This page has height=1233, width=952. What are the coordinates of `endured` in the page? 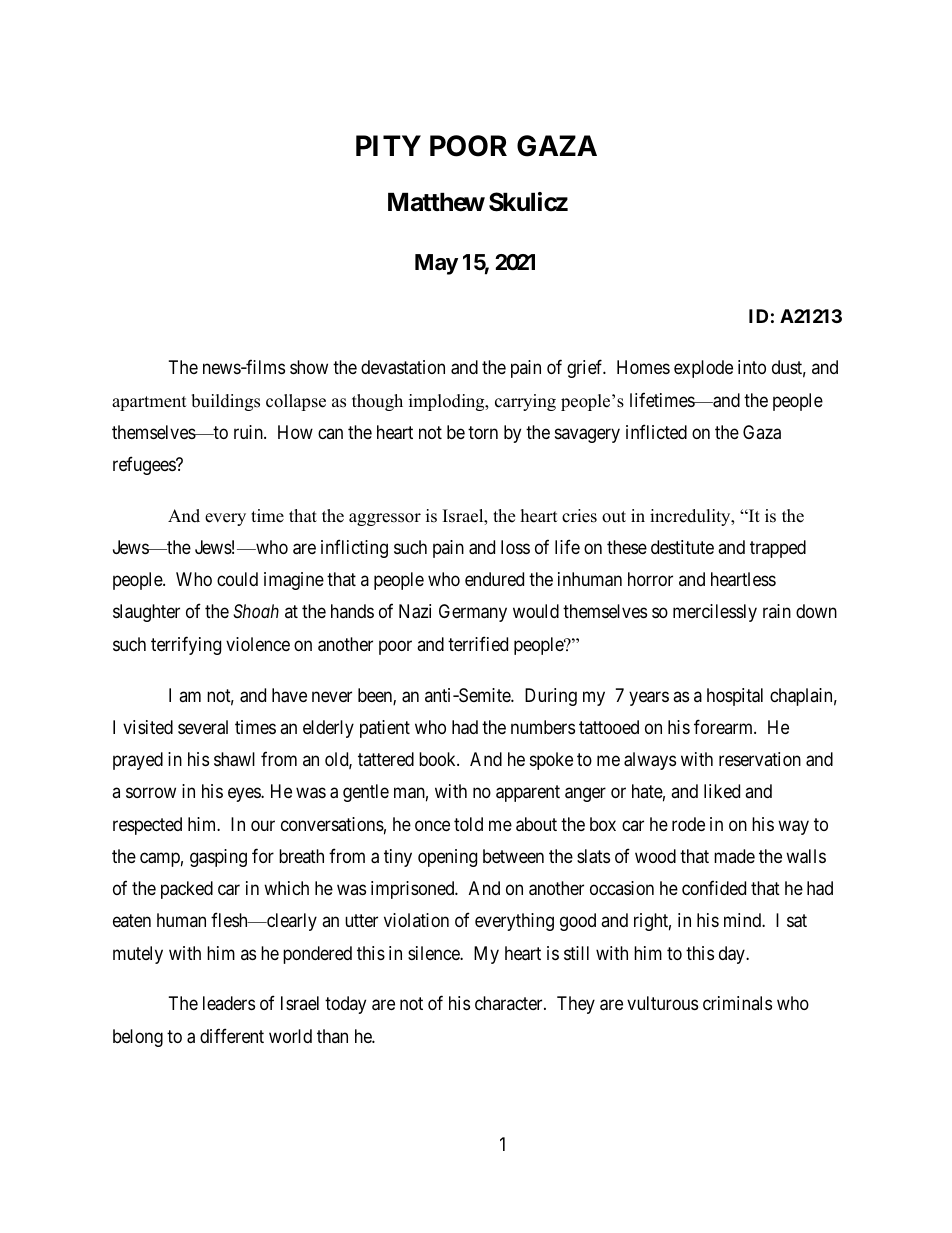 It's located at (494, 579).
